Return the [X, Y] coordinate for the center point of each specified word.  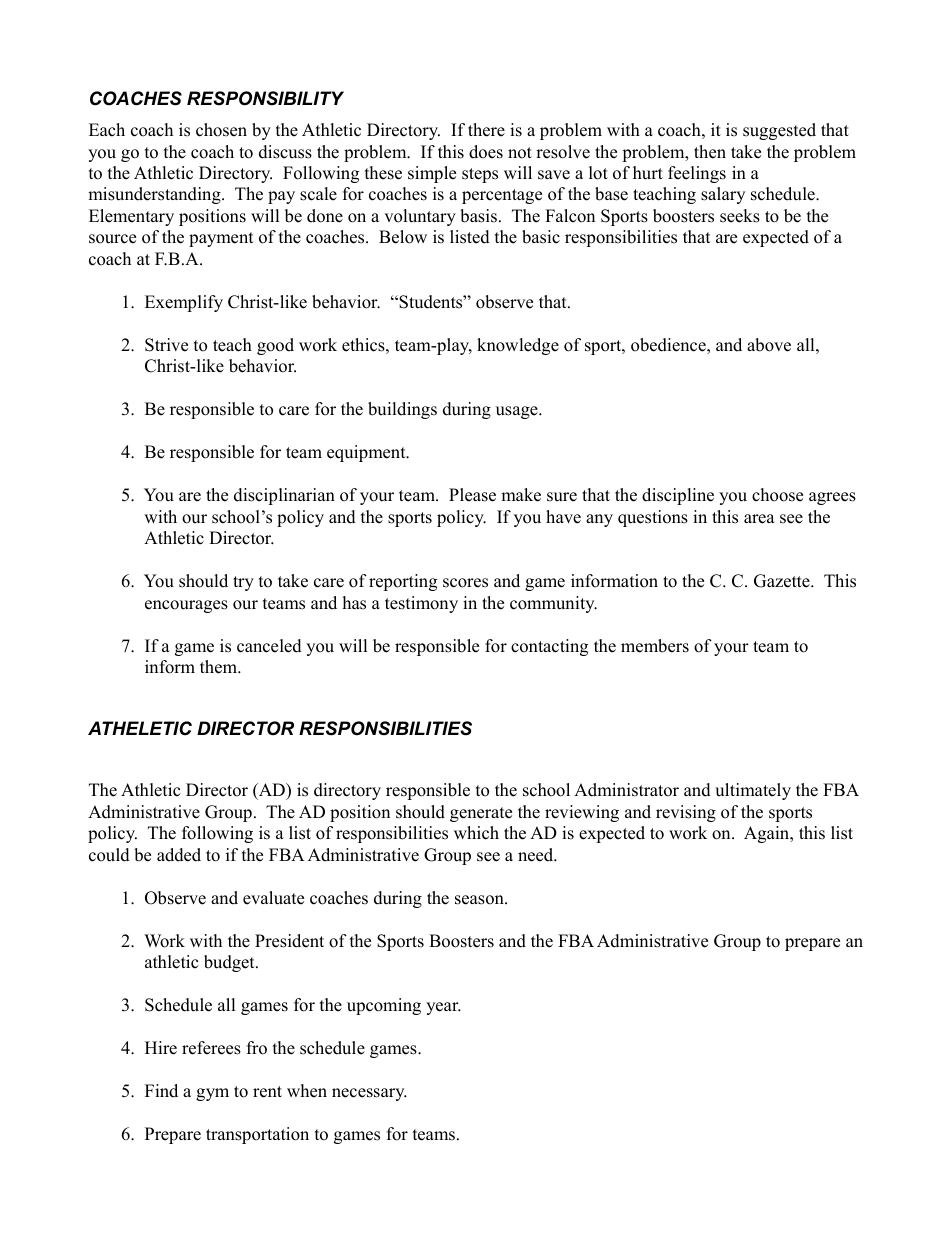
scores [465, 583]
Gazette [783, 581]
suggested [779, 131]
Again [768, 834]
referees [211, 1048]
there [486, 130]
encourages [186, 606]
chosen [221, 130]
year [443, 1008]
